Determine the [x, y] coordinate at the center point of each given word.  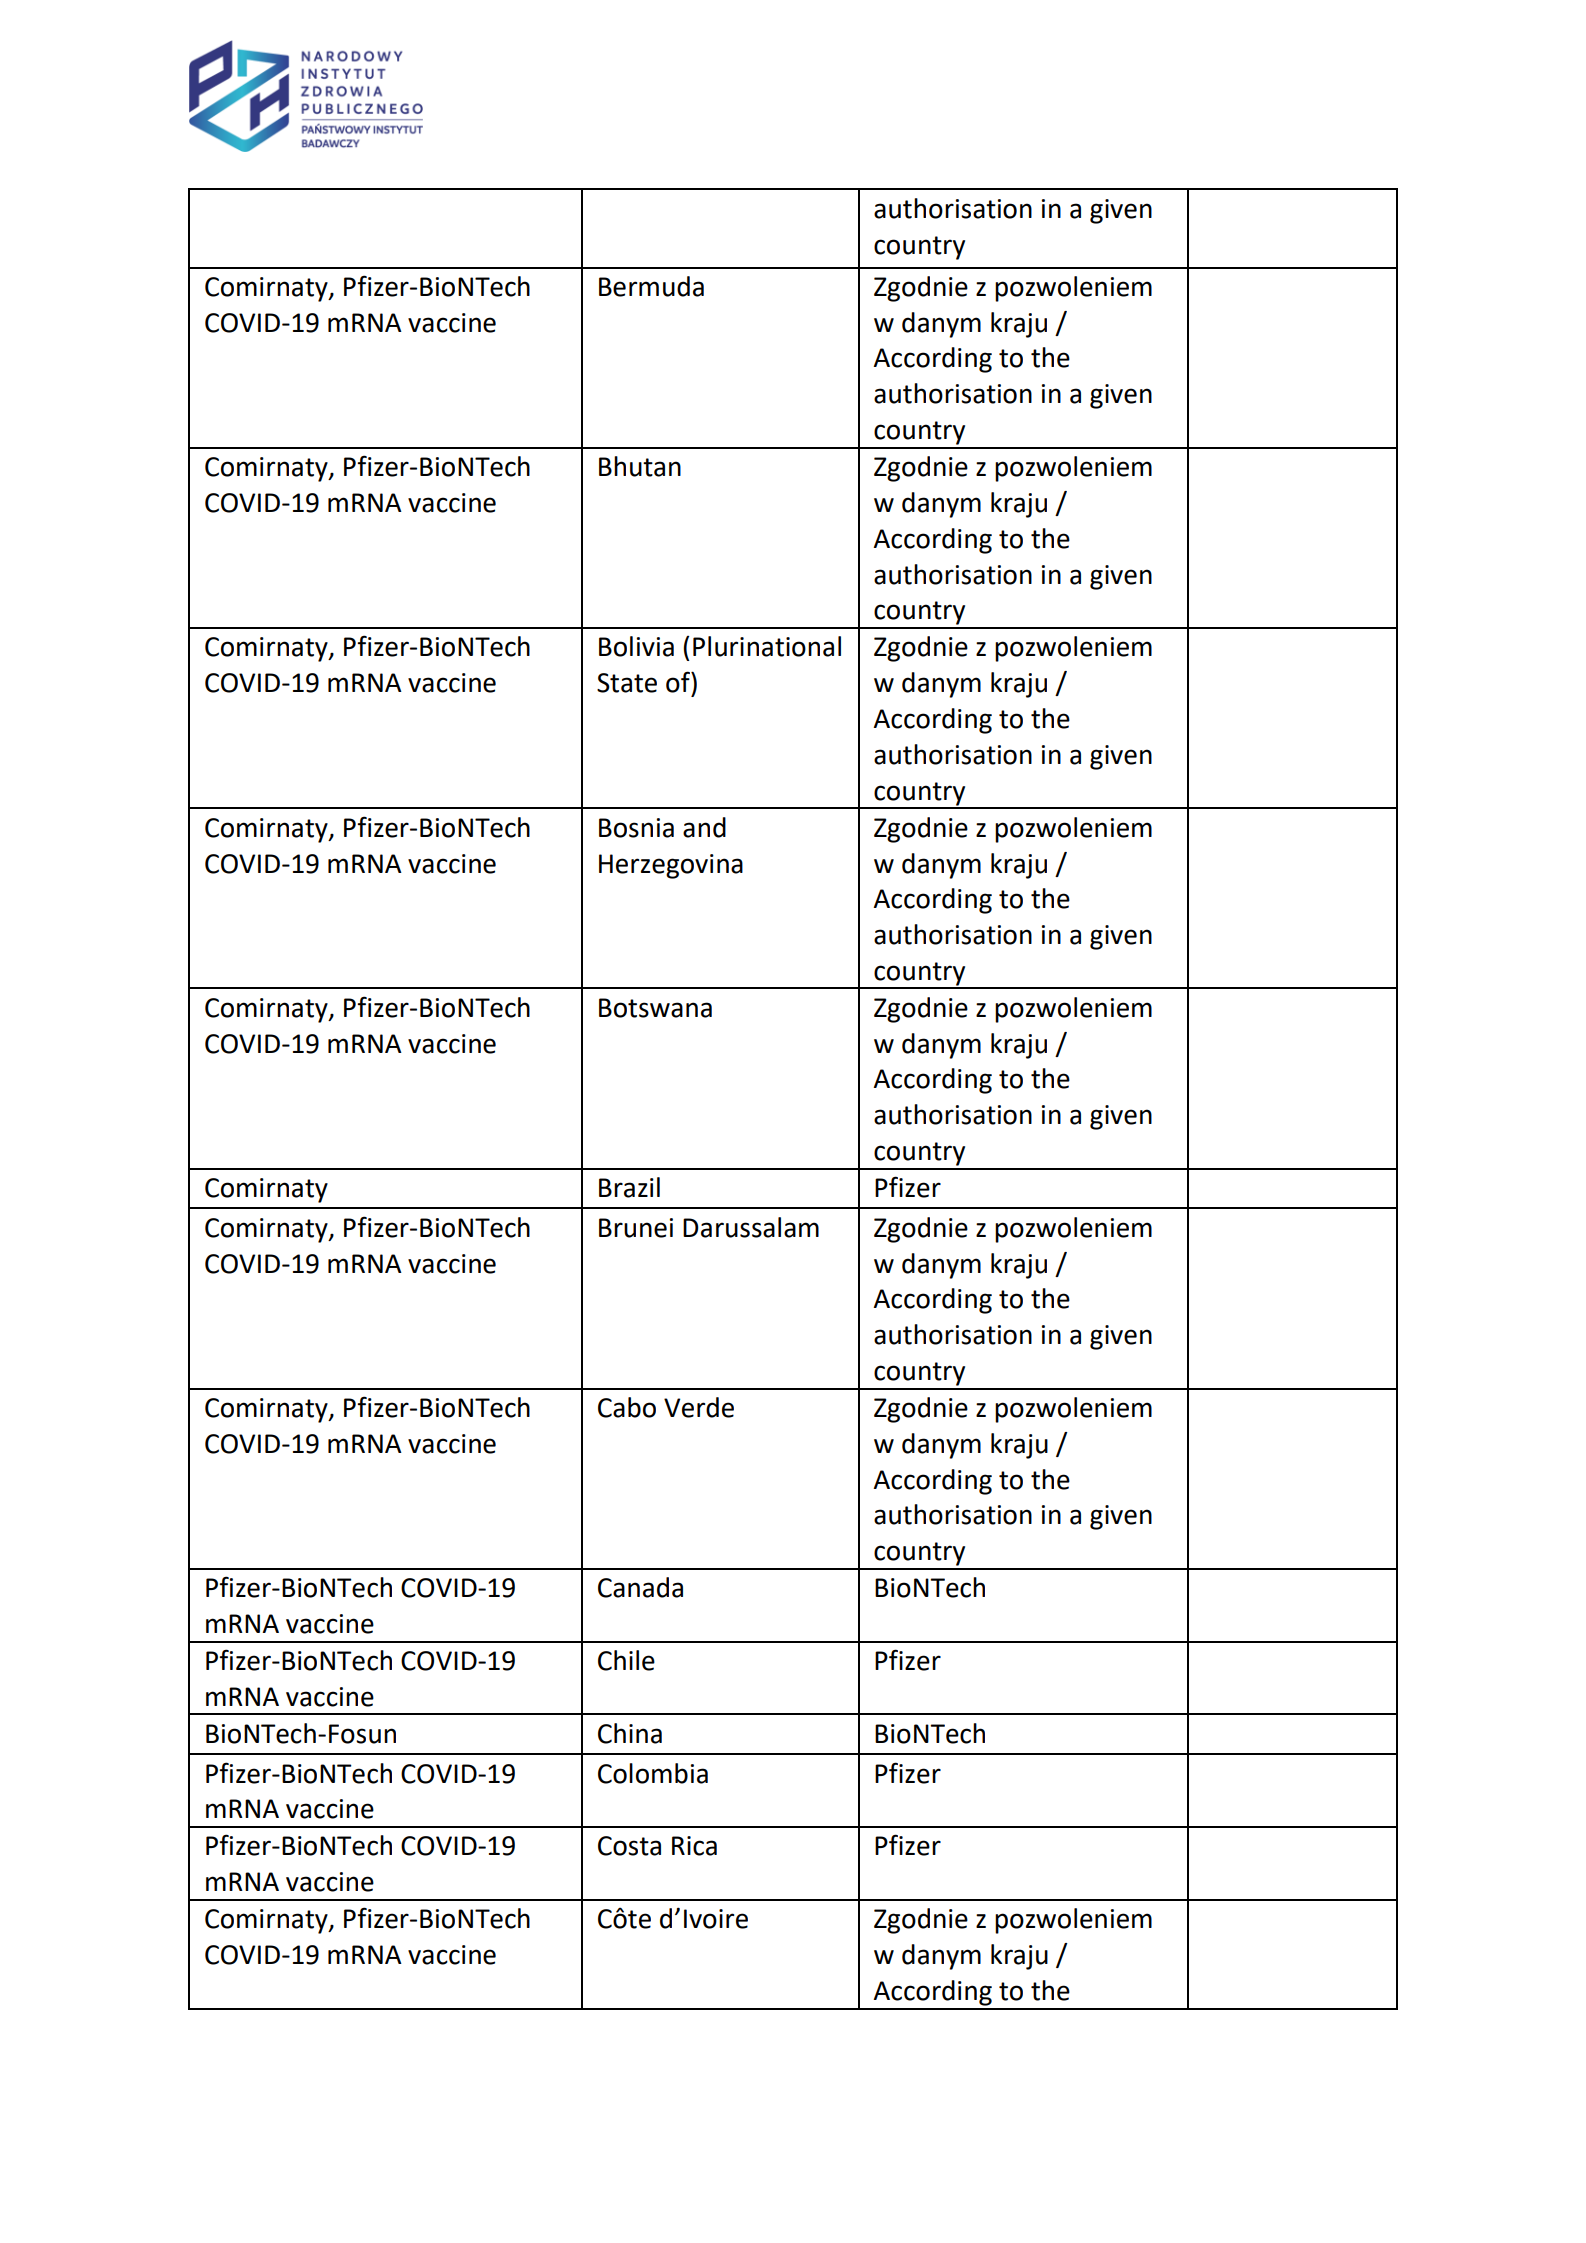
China [630, 1733]
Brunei [636, 1228]
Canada [640, 1587]
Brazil [629, 1187]
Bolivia [636, 646]
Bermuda [651, 286]
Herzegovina [671, 866]
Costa [629, 1846]
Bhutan [640, 466]
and [704, 827]
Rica [694, 1846]
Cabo [627, 1407]
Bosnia [636, 828]
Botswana [655, 1008]
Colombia [653, 1773]
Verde [699, 1407]
